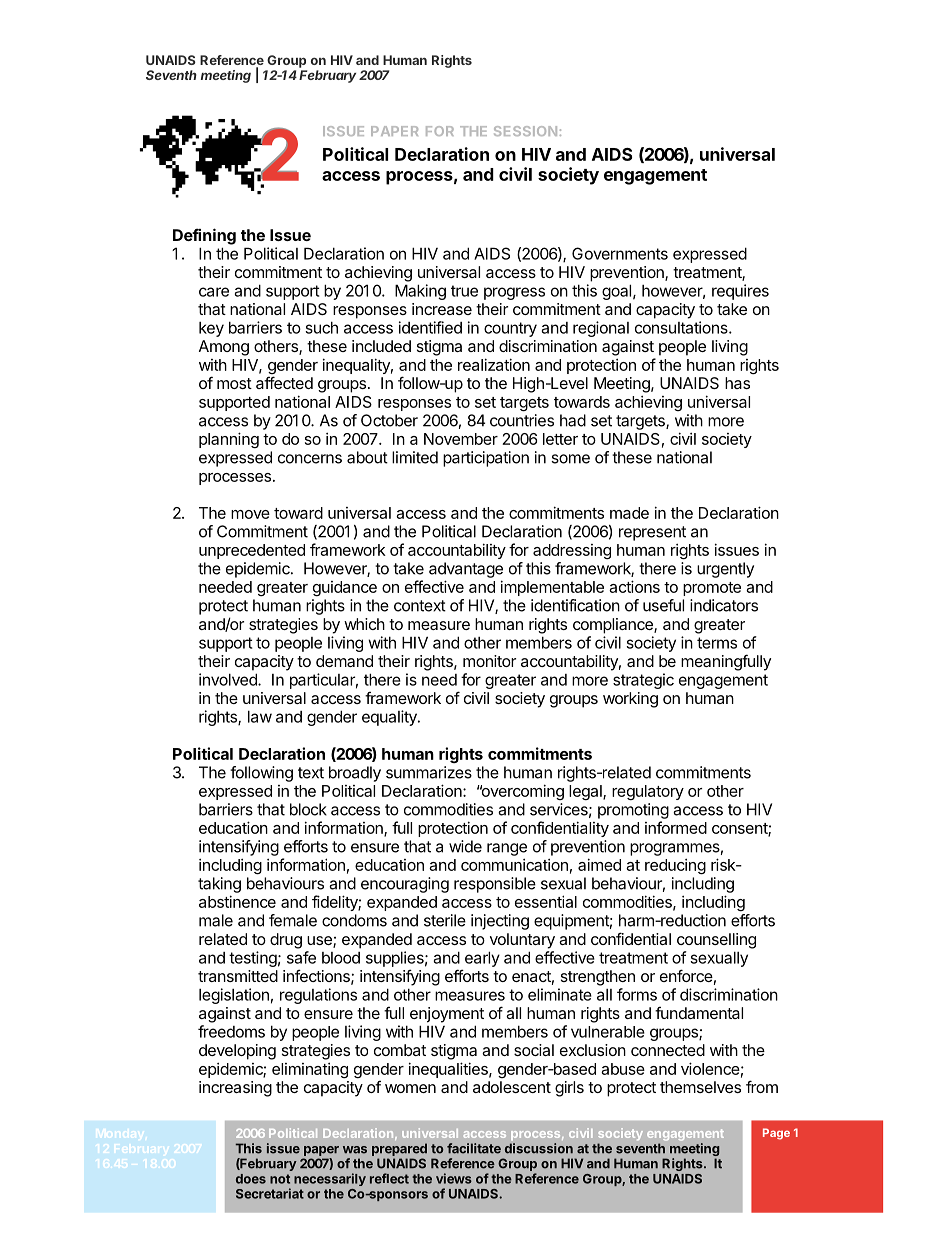 The image size is (952, 1233). I want to click on involved, so click(229, 679).
